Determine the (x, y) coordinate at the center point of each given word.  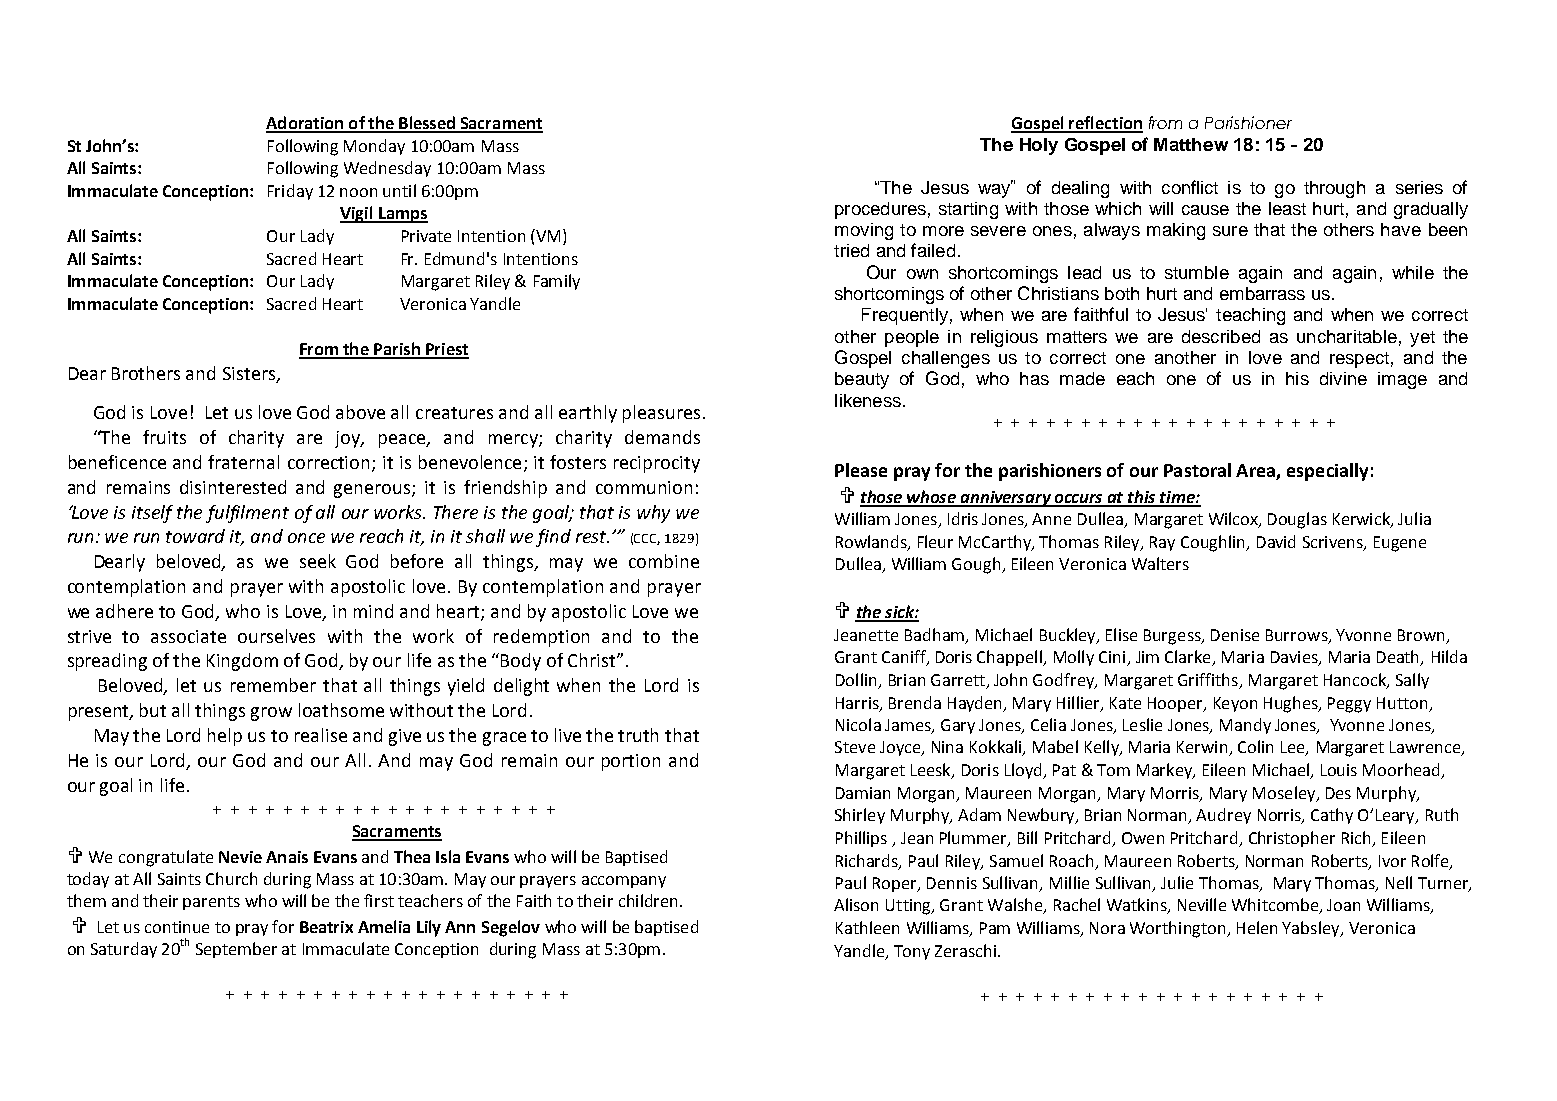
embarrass (1262, 293)
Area (1256, 472)
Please (861, 470)
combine (664, 561)
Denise (1235, 635)
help (225, 737)
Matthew (1191, 144)
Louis (1339, 770)
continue (177, 927)
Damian (863, 793)
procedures (880, 210)
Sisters (250, 374)
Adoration (306, 124)
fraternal (243, 462)
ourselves (276, 636)
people (912, 338)
